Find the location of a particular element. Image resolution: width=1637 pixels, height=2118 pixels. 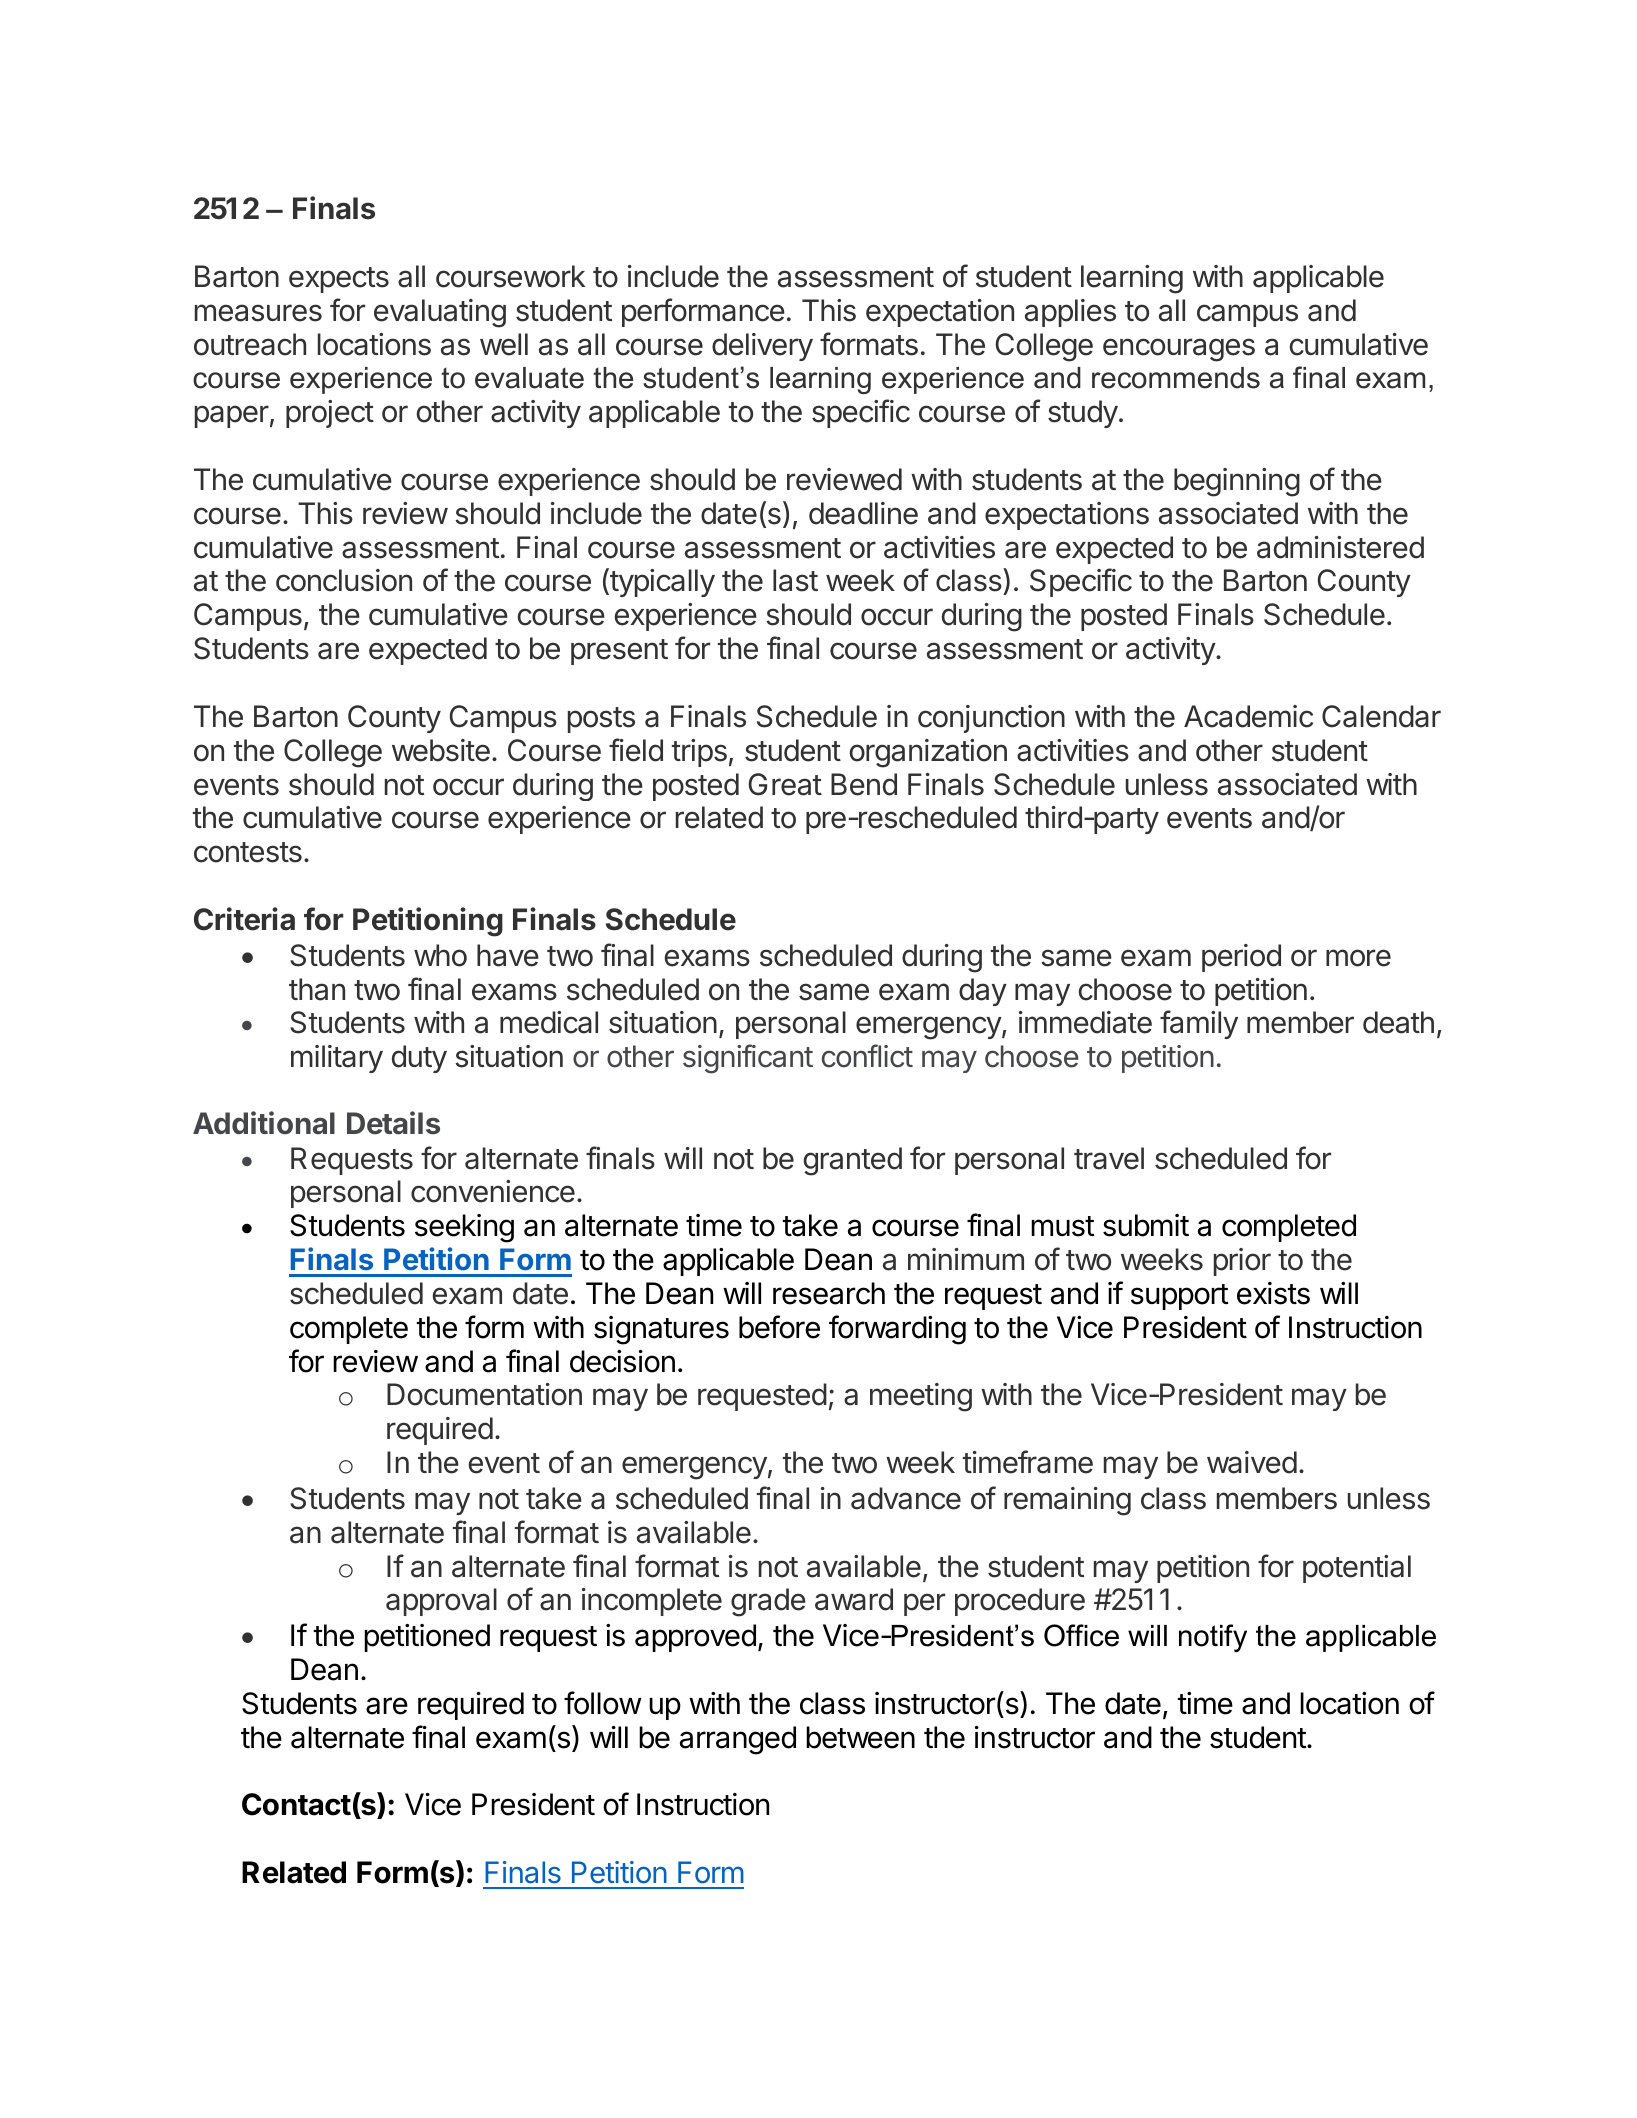

evaluating is located at coordinates (440, 313).
